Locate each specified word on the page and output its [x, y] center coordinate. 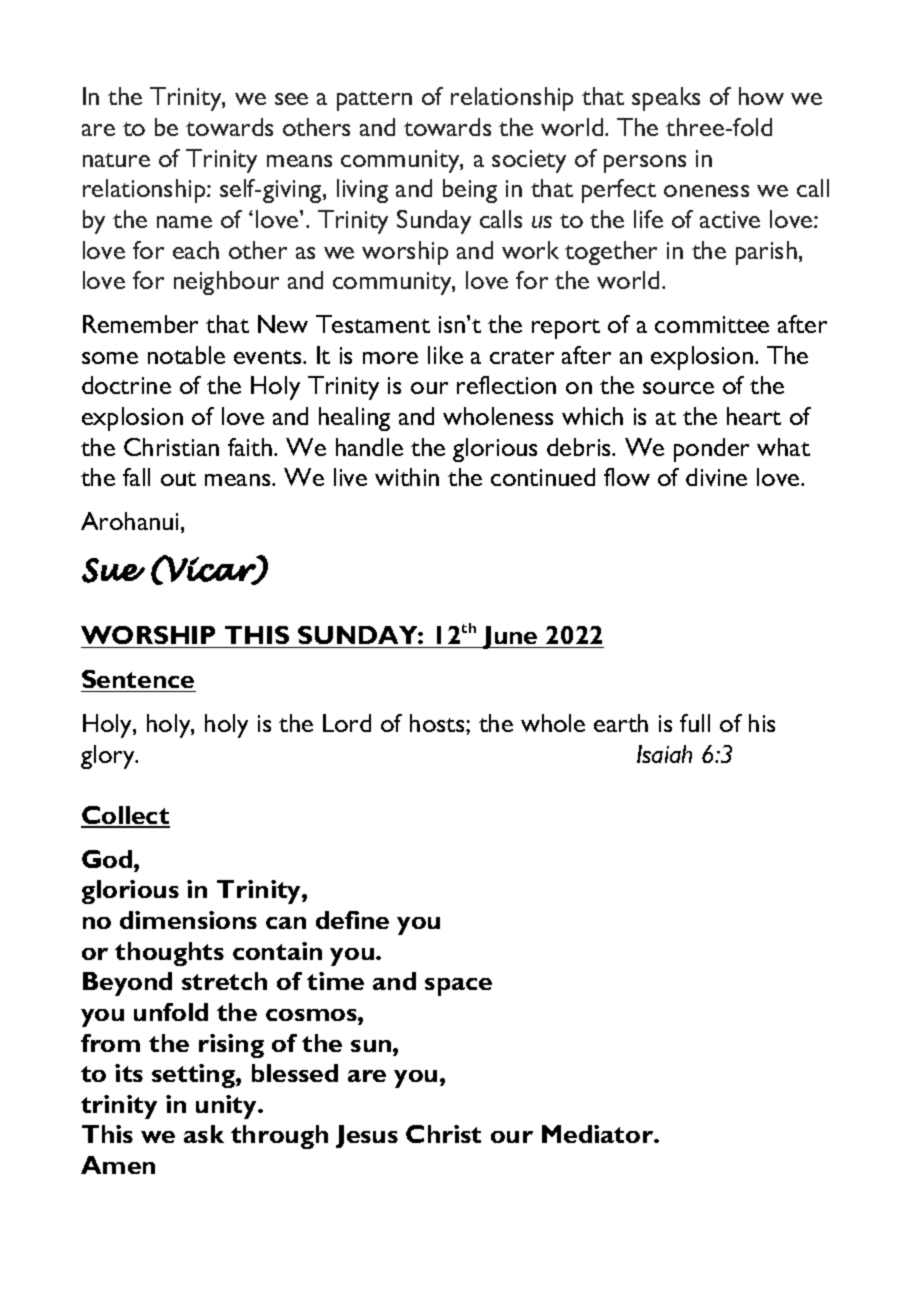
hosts [438, 723]
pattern [374, 101]
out [178, 479]
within [407, 477]
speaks [666, 99]
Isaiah [664, 754]
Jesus [367, 1136]
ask [204, 1134]
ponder [711, 450]
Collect [125, 816]
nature [116, 160]
